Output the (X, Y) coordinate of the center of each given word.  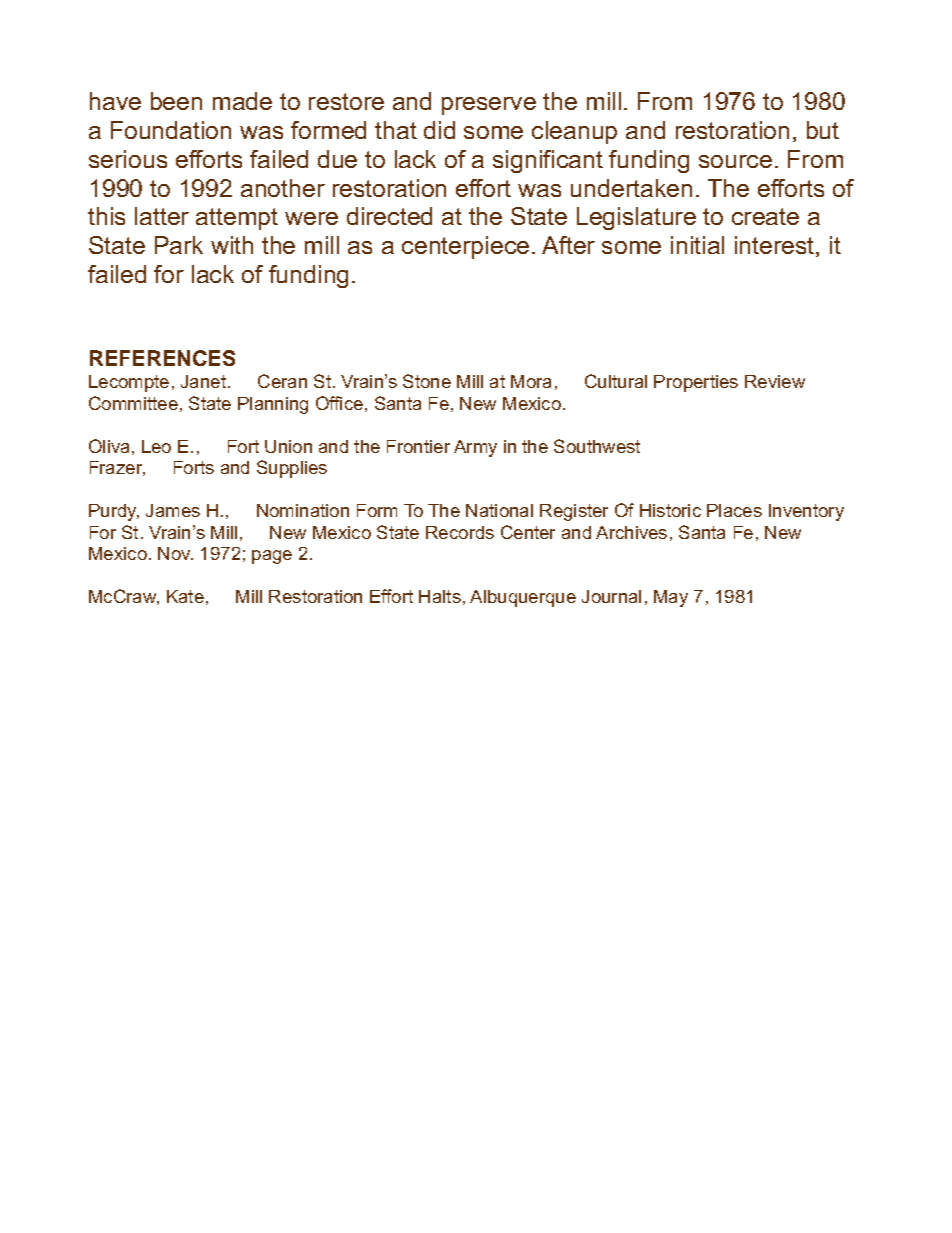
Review (775, 381)
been (176, 101)
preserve (489, 106)
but (823, 130)
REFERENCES (162, 358)
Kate (185, 596)
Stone (427, 381)
